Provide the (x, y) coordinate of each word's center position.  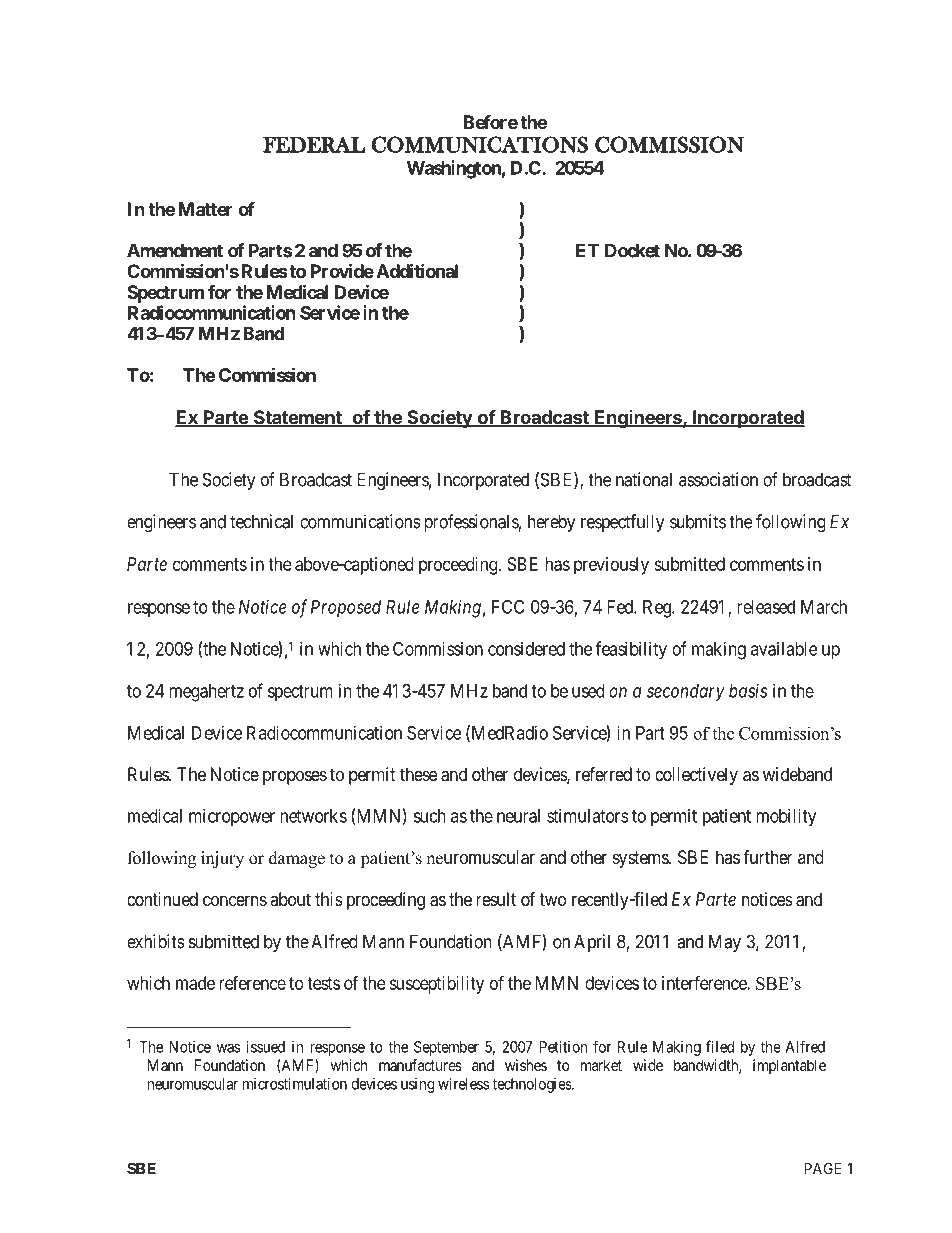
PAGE (823, 1168)
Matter (205, 209)
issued (265, 1047)
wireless (463, 1084)
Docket (632, 250)
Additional (417, 271)
